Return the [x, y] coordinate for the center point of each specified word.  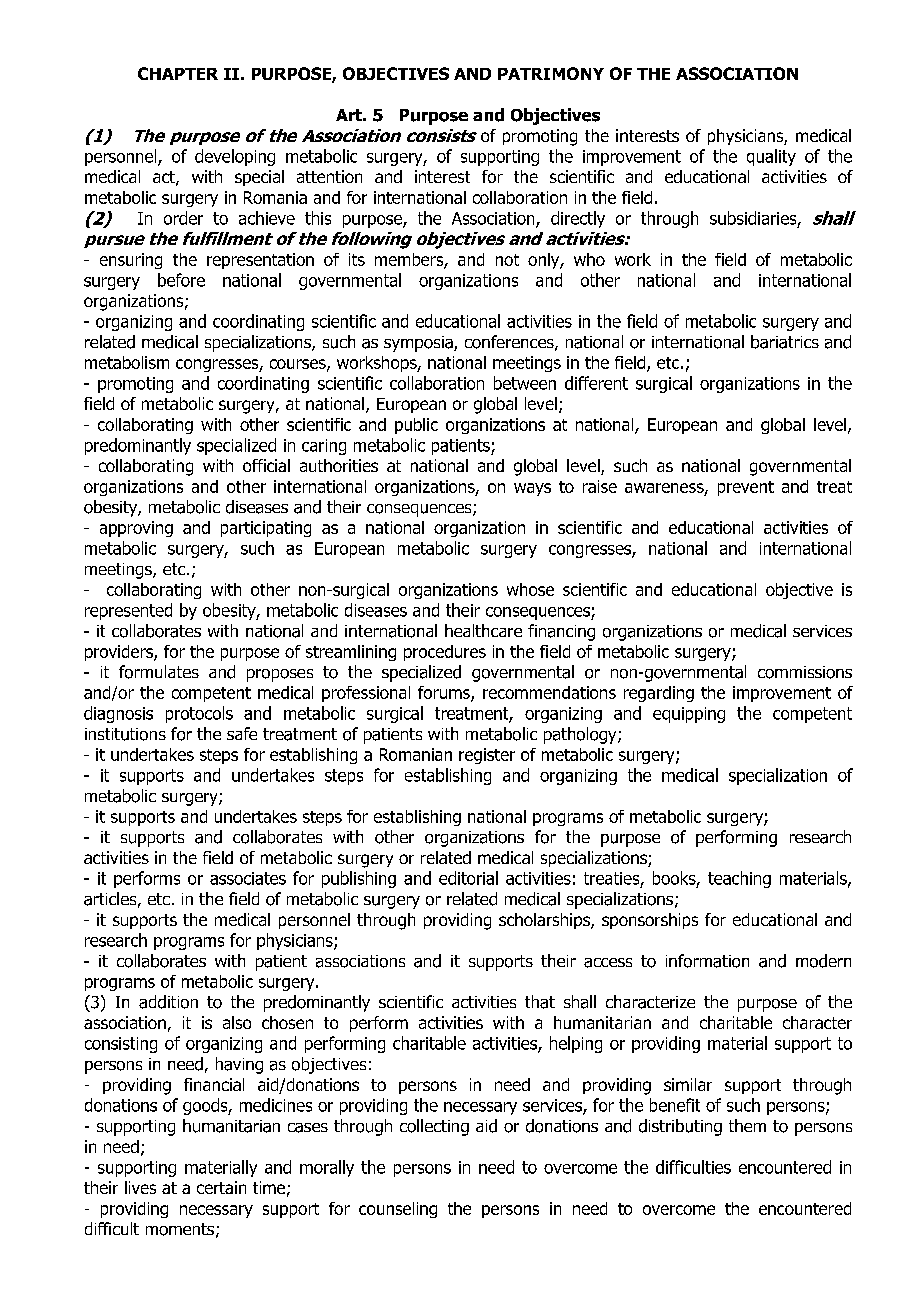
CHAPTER [178, 73]
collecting [434, 1127]
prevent [746, 488]
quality [771, 157]
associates [248, 878]
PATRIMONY [551, 73]
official [266, 465]
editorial [468, 878]
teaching [739, 879]
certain [221, 1187]
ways [532, 489]
